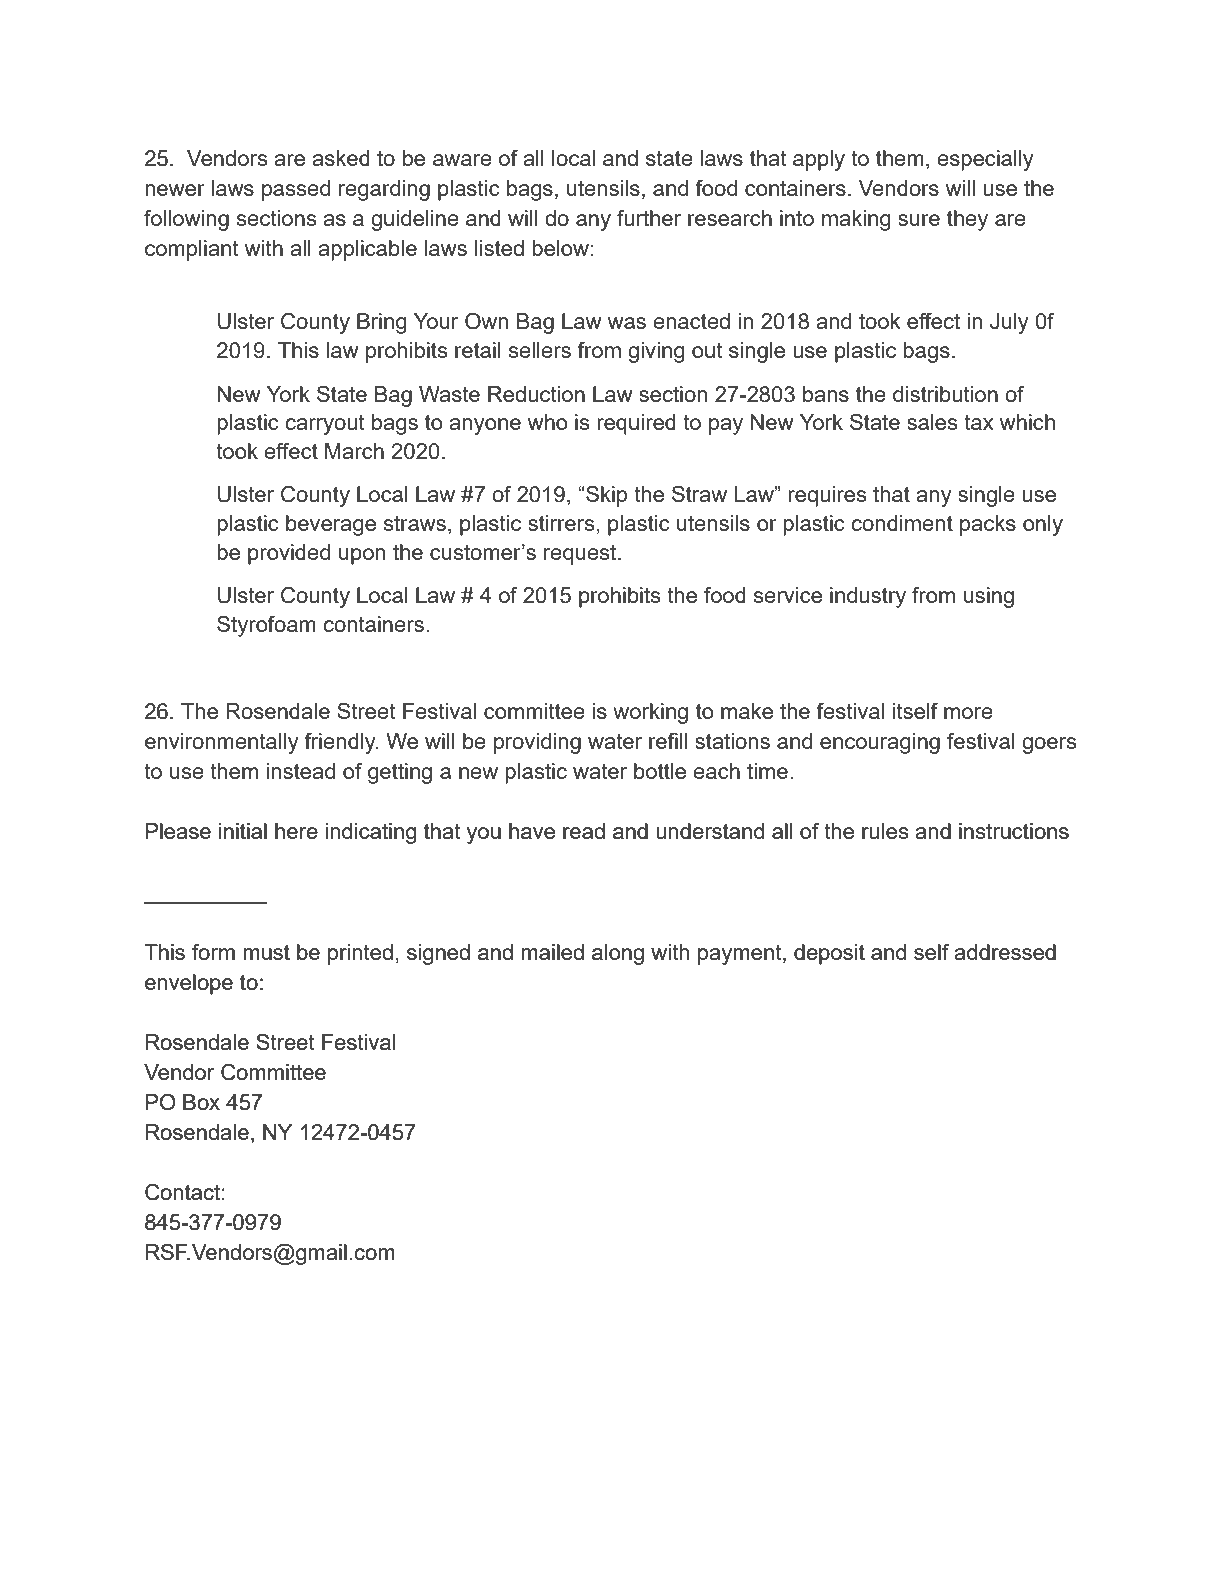 This screenshot has width=1227, height=1588. Describe the element at coordinates (660, 771) in the screenshot. I see `bottle` at that location.
